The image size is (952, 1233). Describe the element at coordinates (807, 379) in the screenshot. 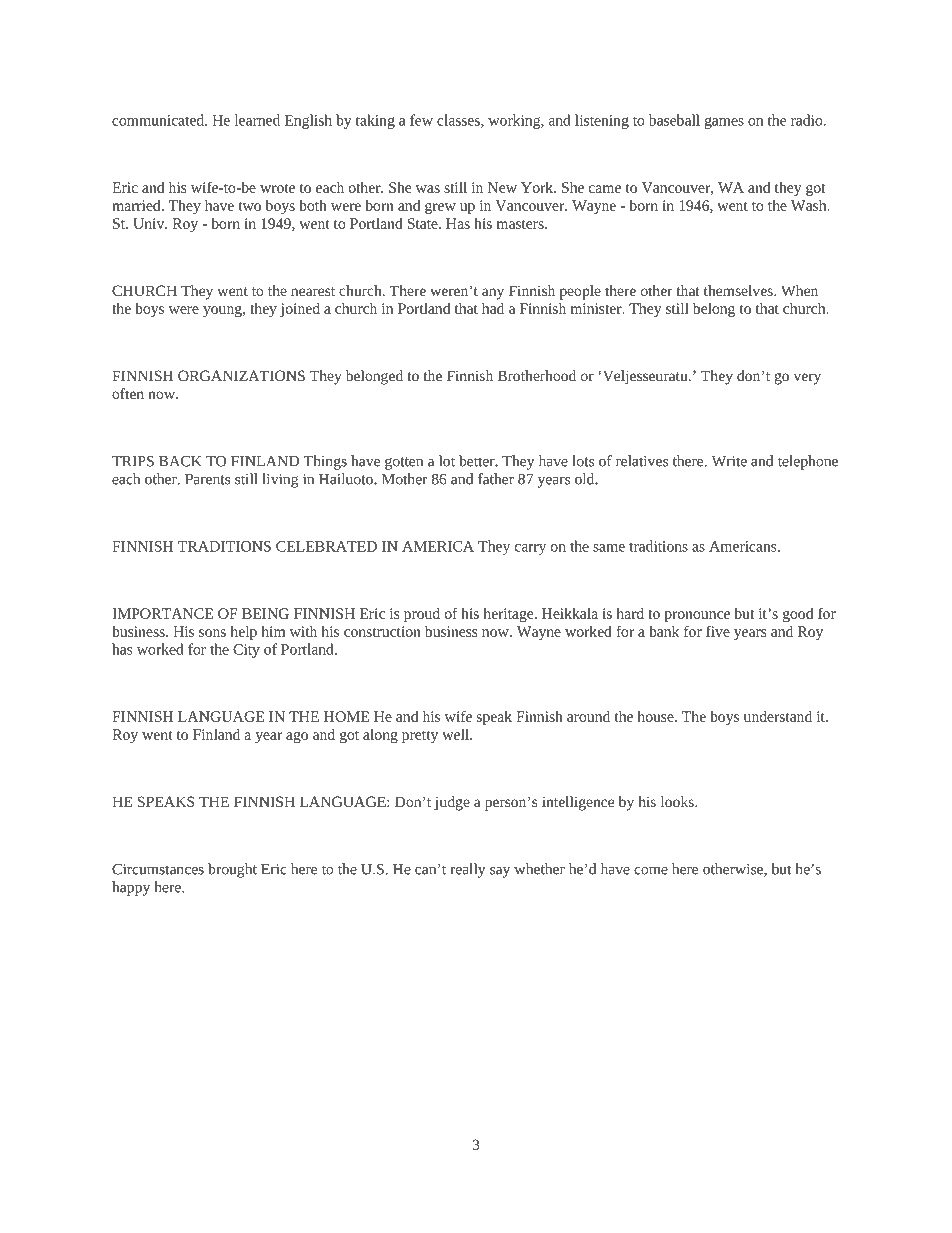

I see `very` at that location.
